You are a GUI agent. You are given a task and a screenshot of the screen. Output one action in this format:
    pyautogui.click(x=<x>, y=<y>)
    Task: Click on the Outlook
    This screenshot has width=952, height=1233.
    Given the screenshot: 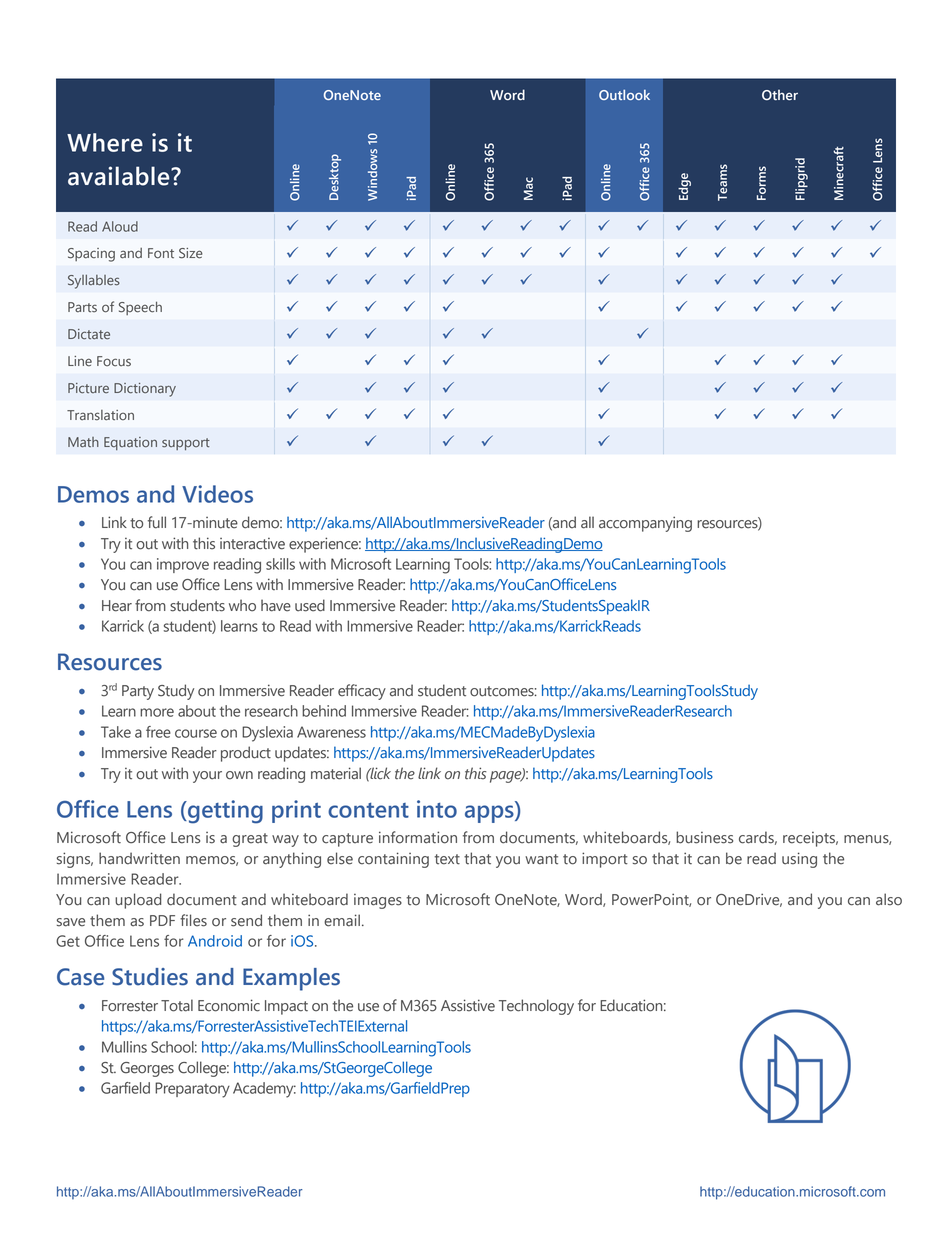 What is the action you would take?
    pyautogui.click(x=624, y=94)
